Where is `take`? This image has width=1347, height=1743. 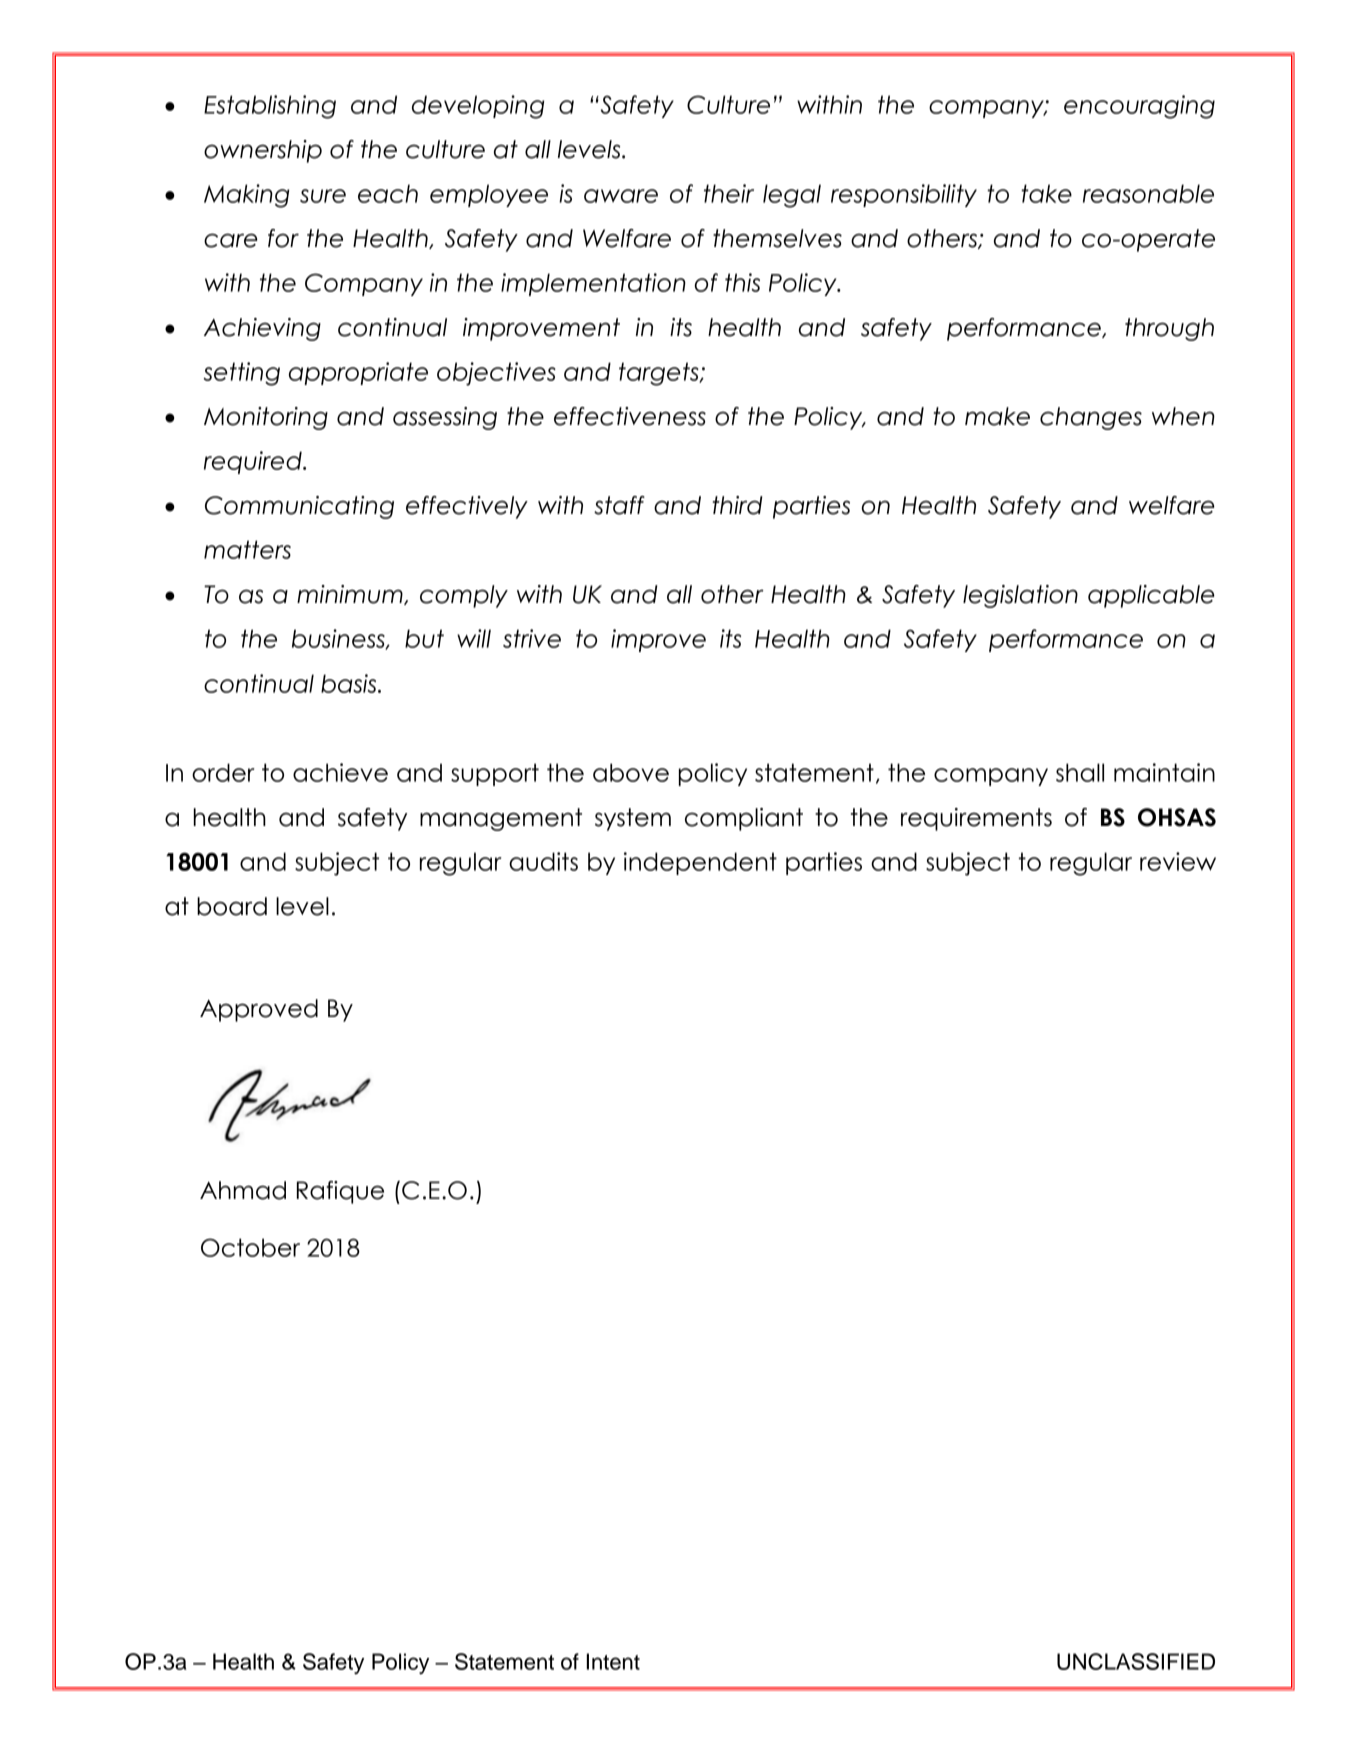 take is located at coordinates (1046, 193).
